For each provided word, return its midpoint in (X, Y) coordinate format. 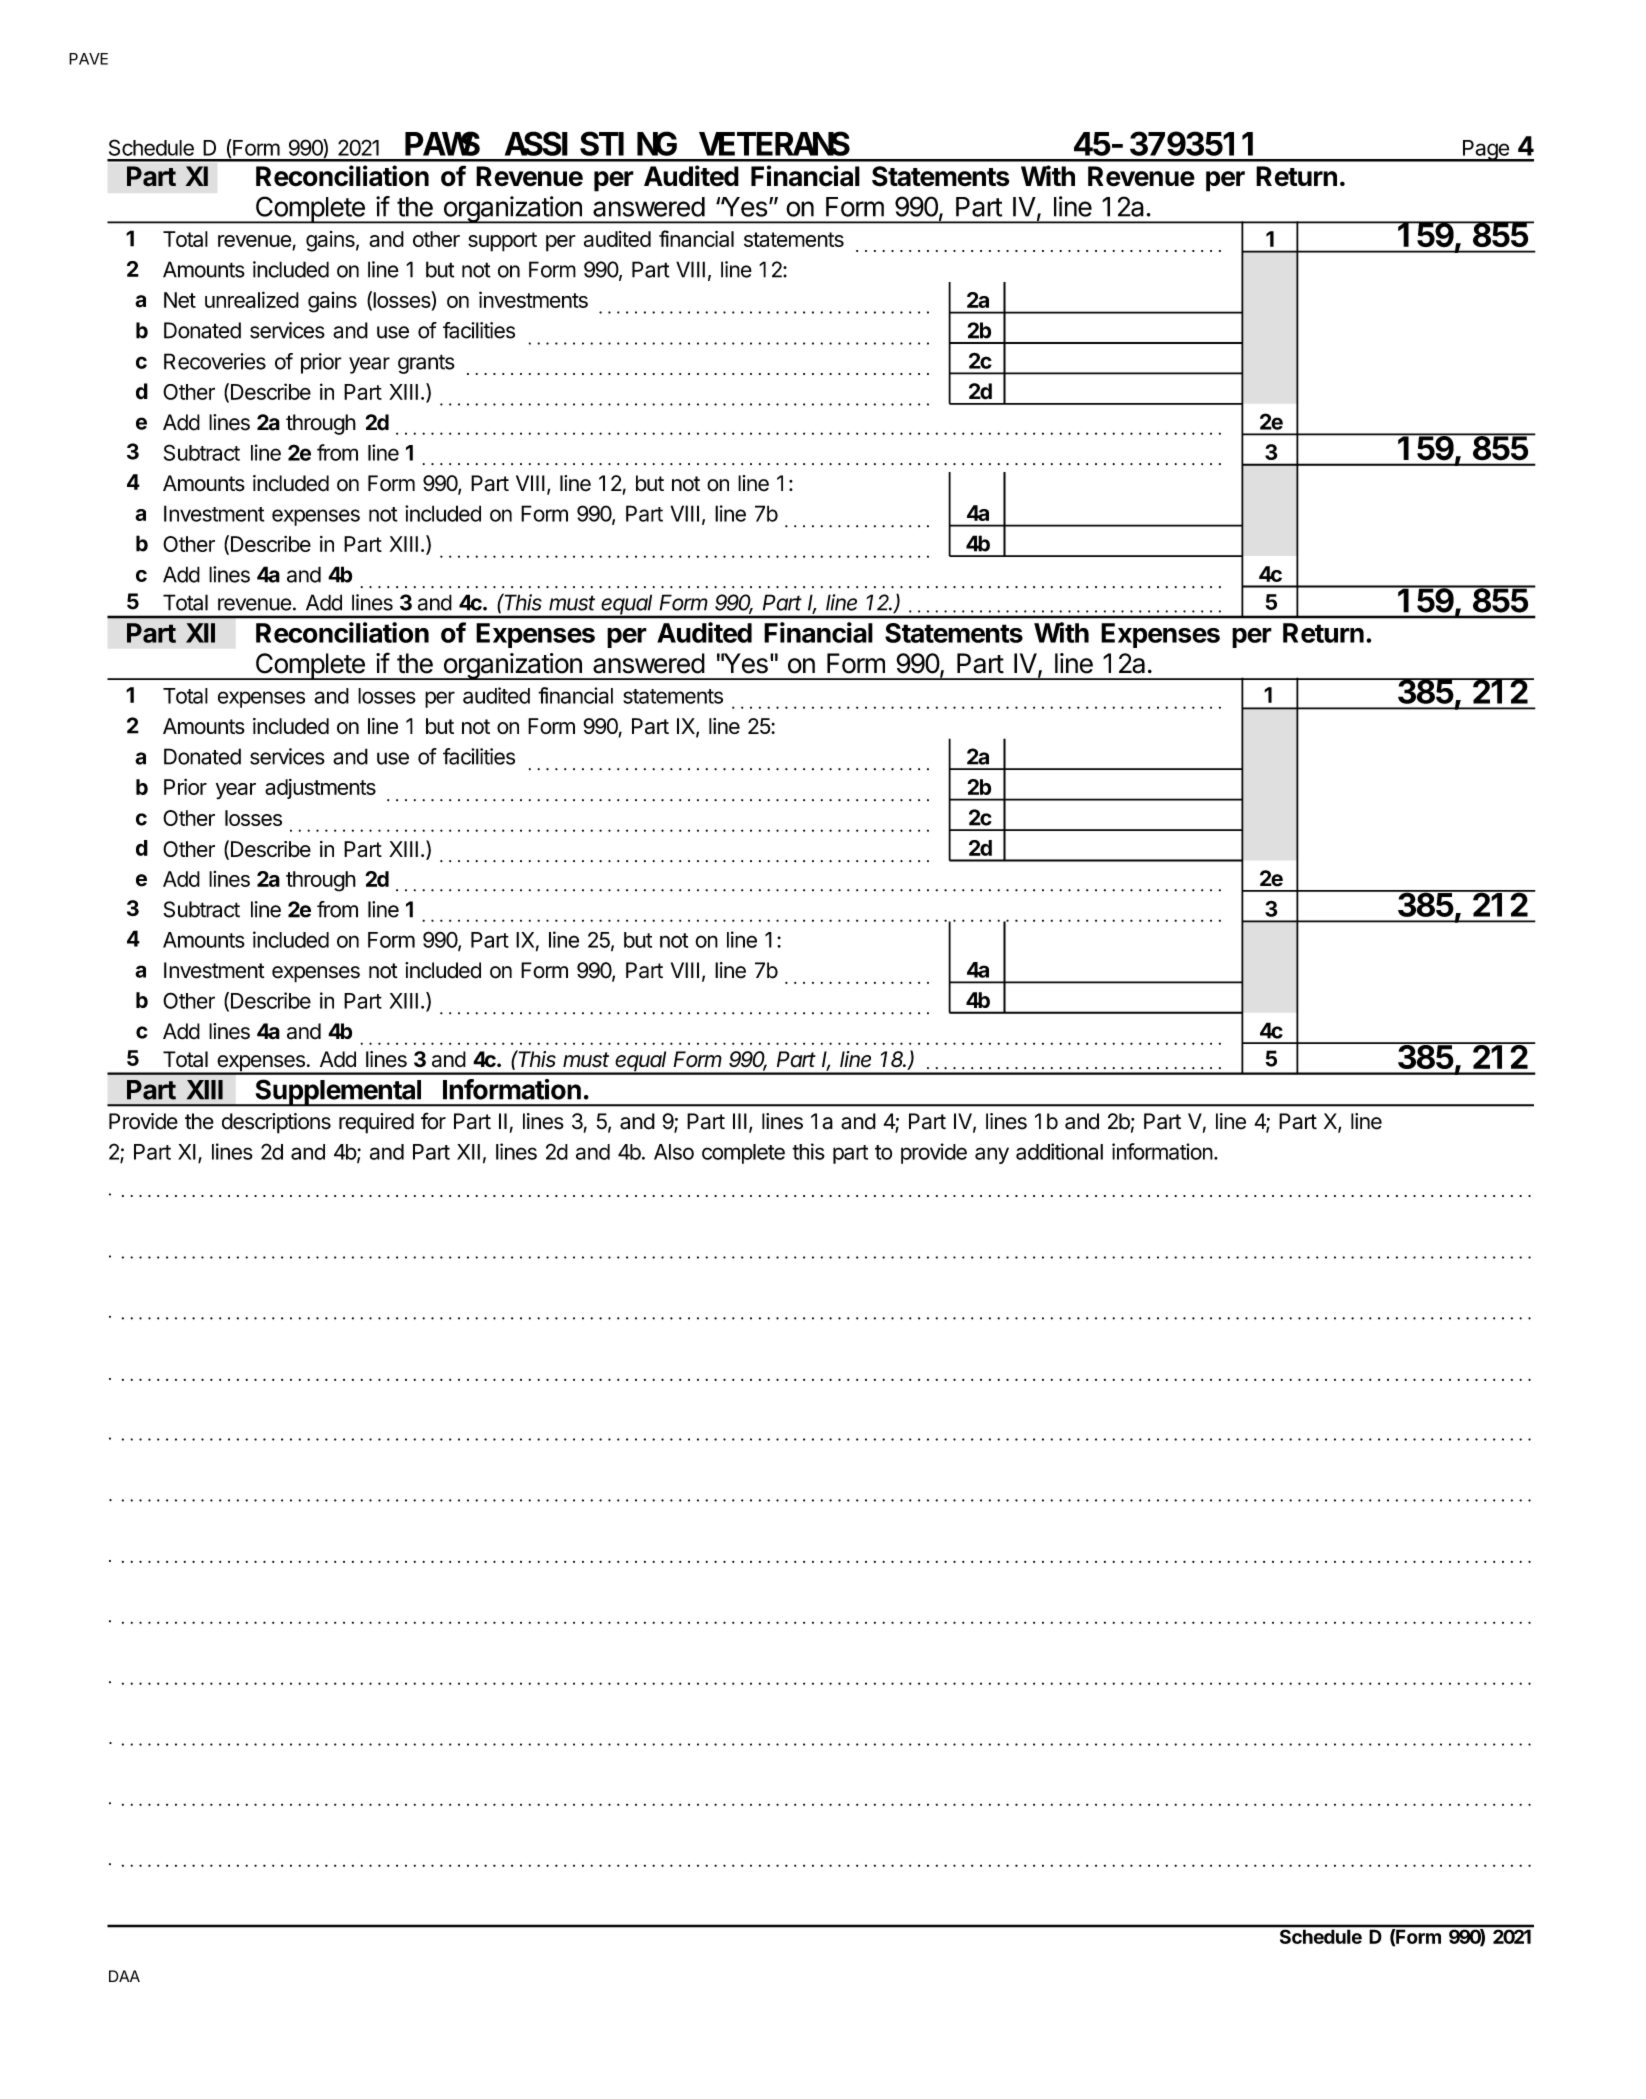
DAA (124, 1976)
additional (1059, 1151)
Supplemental (338, 1093)
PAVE (88, 59)
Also (674, 1152)
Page (1485, 151)
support (502, 242)
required (376, 1123)
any (992, 1155)
